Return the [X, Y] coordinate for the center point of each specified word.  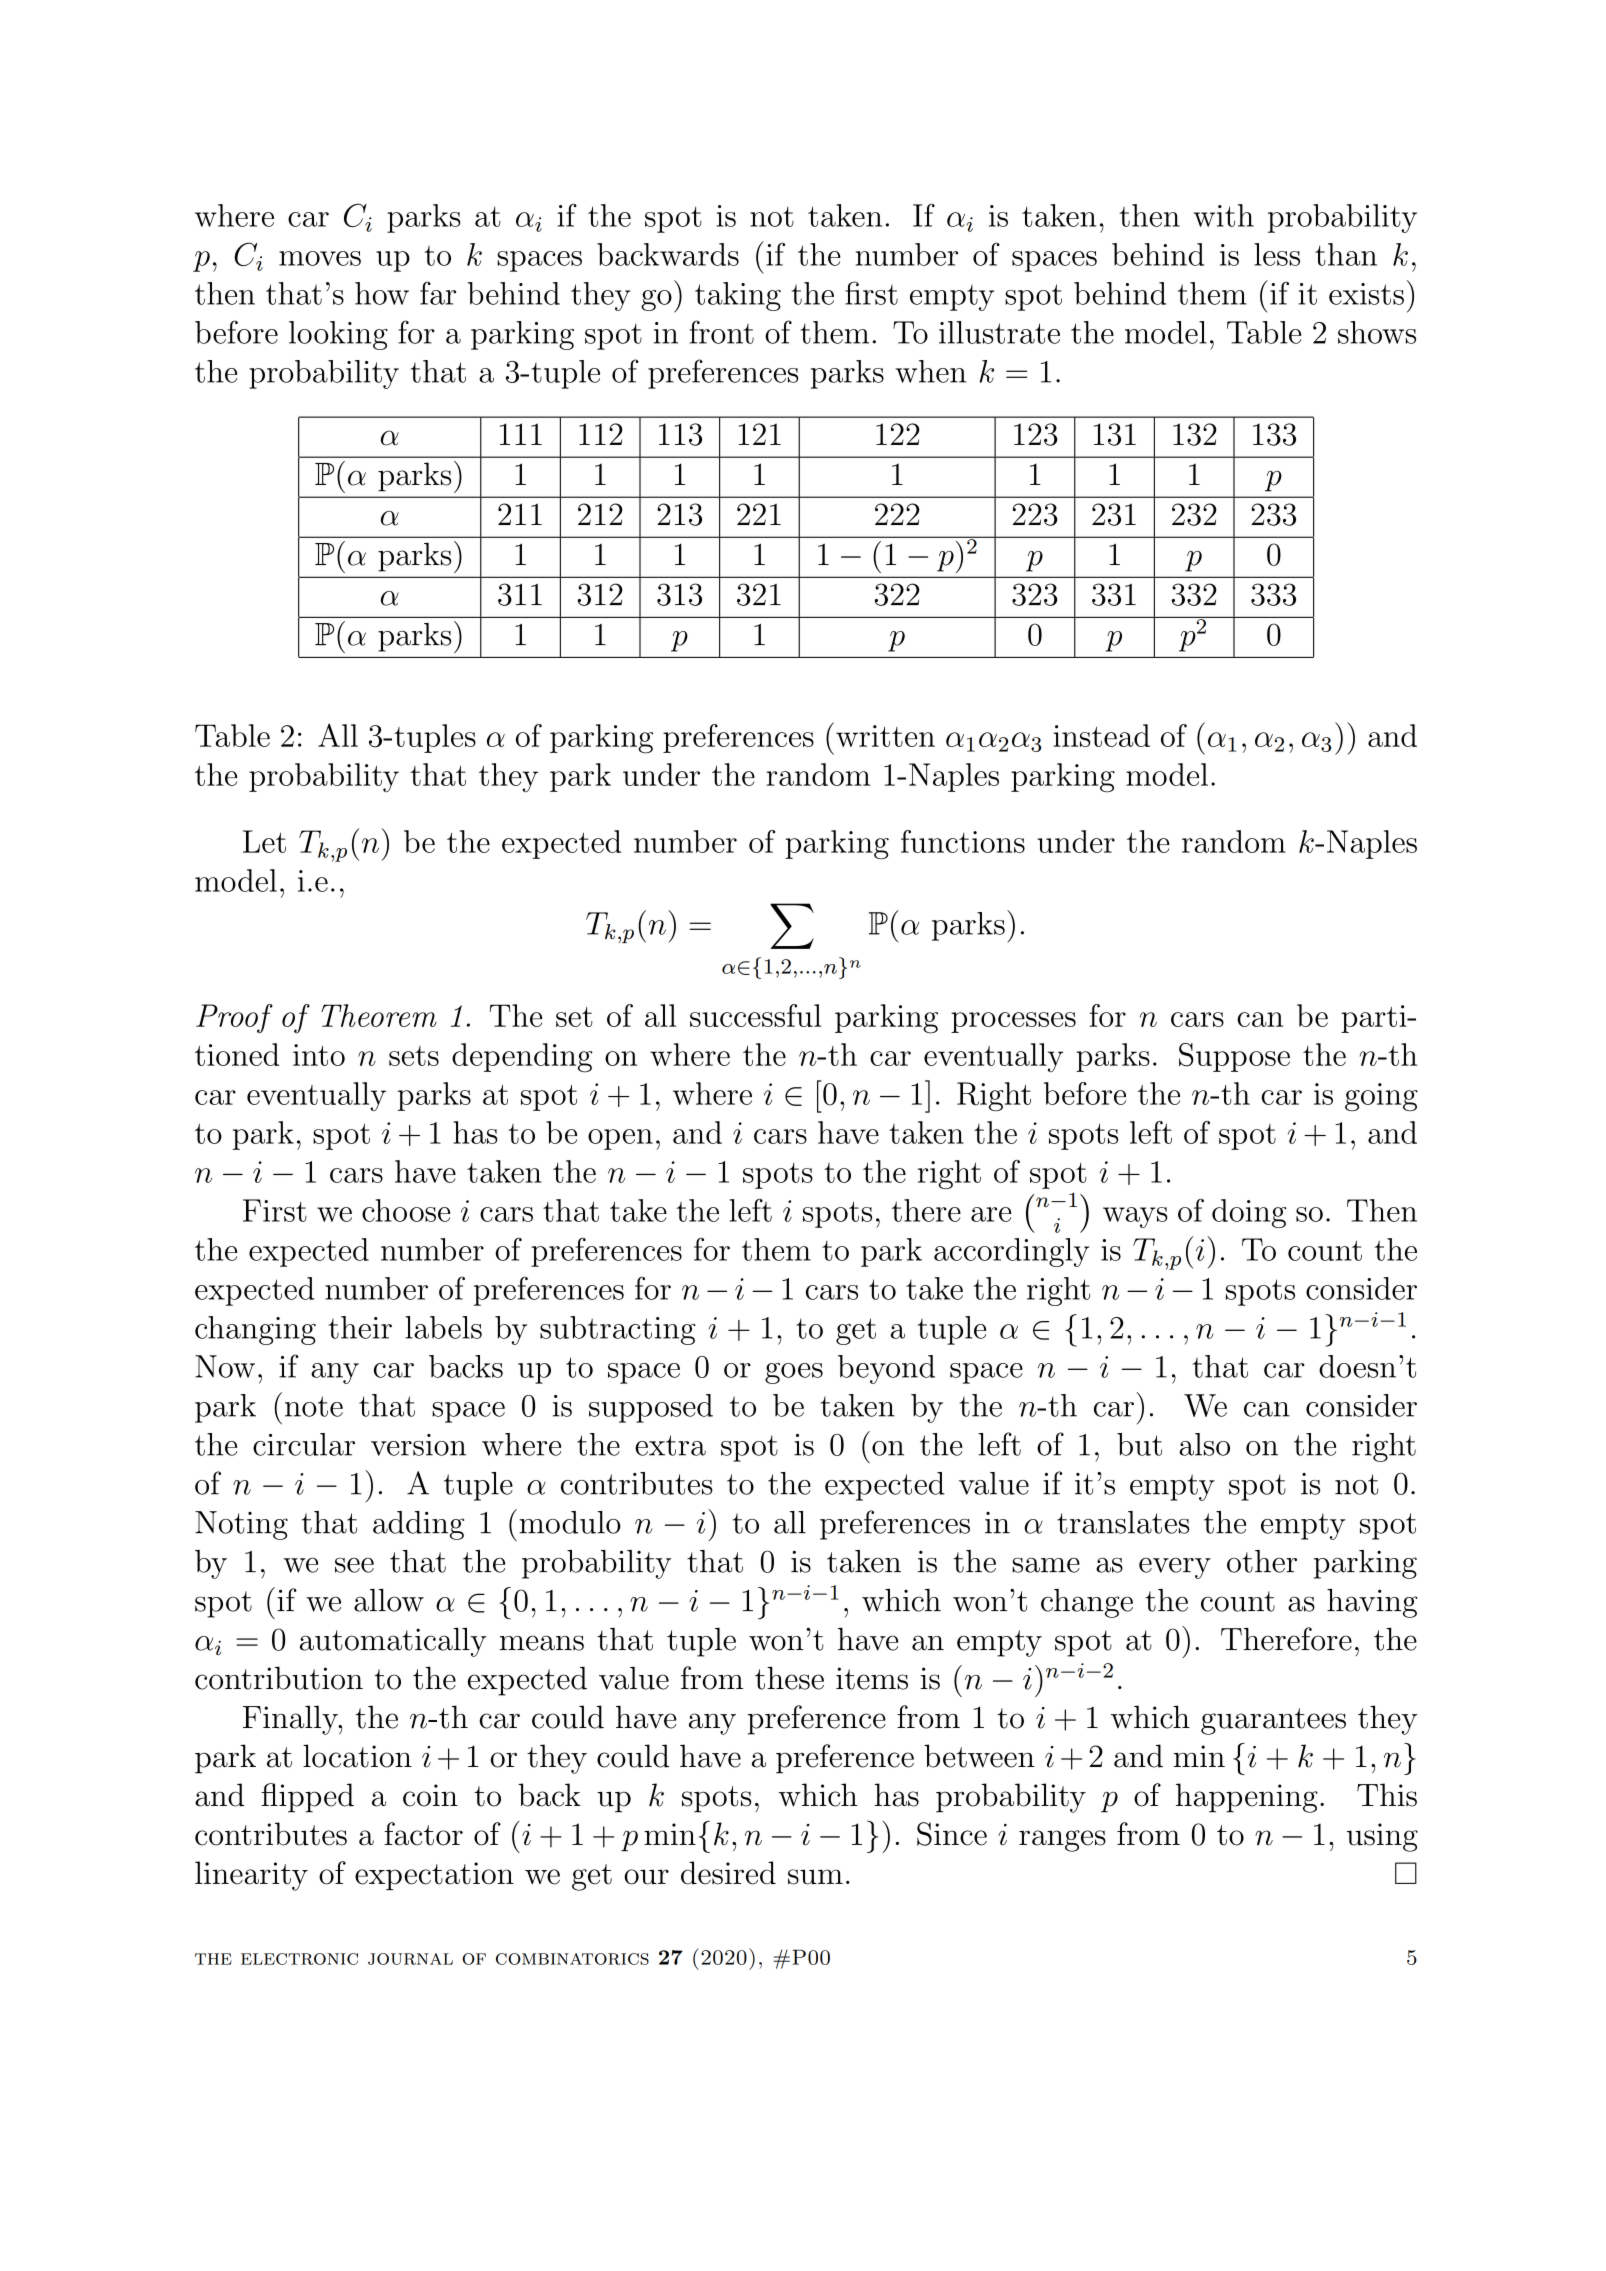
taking [738, 296]
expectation [434, 1876]
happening [1247, 1798]
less [1277, 254]
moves [320, 258]
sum [815, 1877]
